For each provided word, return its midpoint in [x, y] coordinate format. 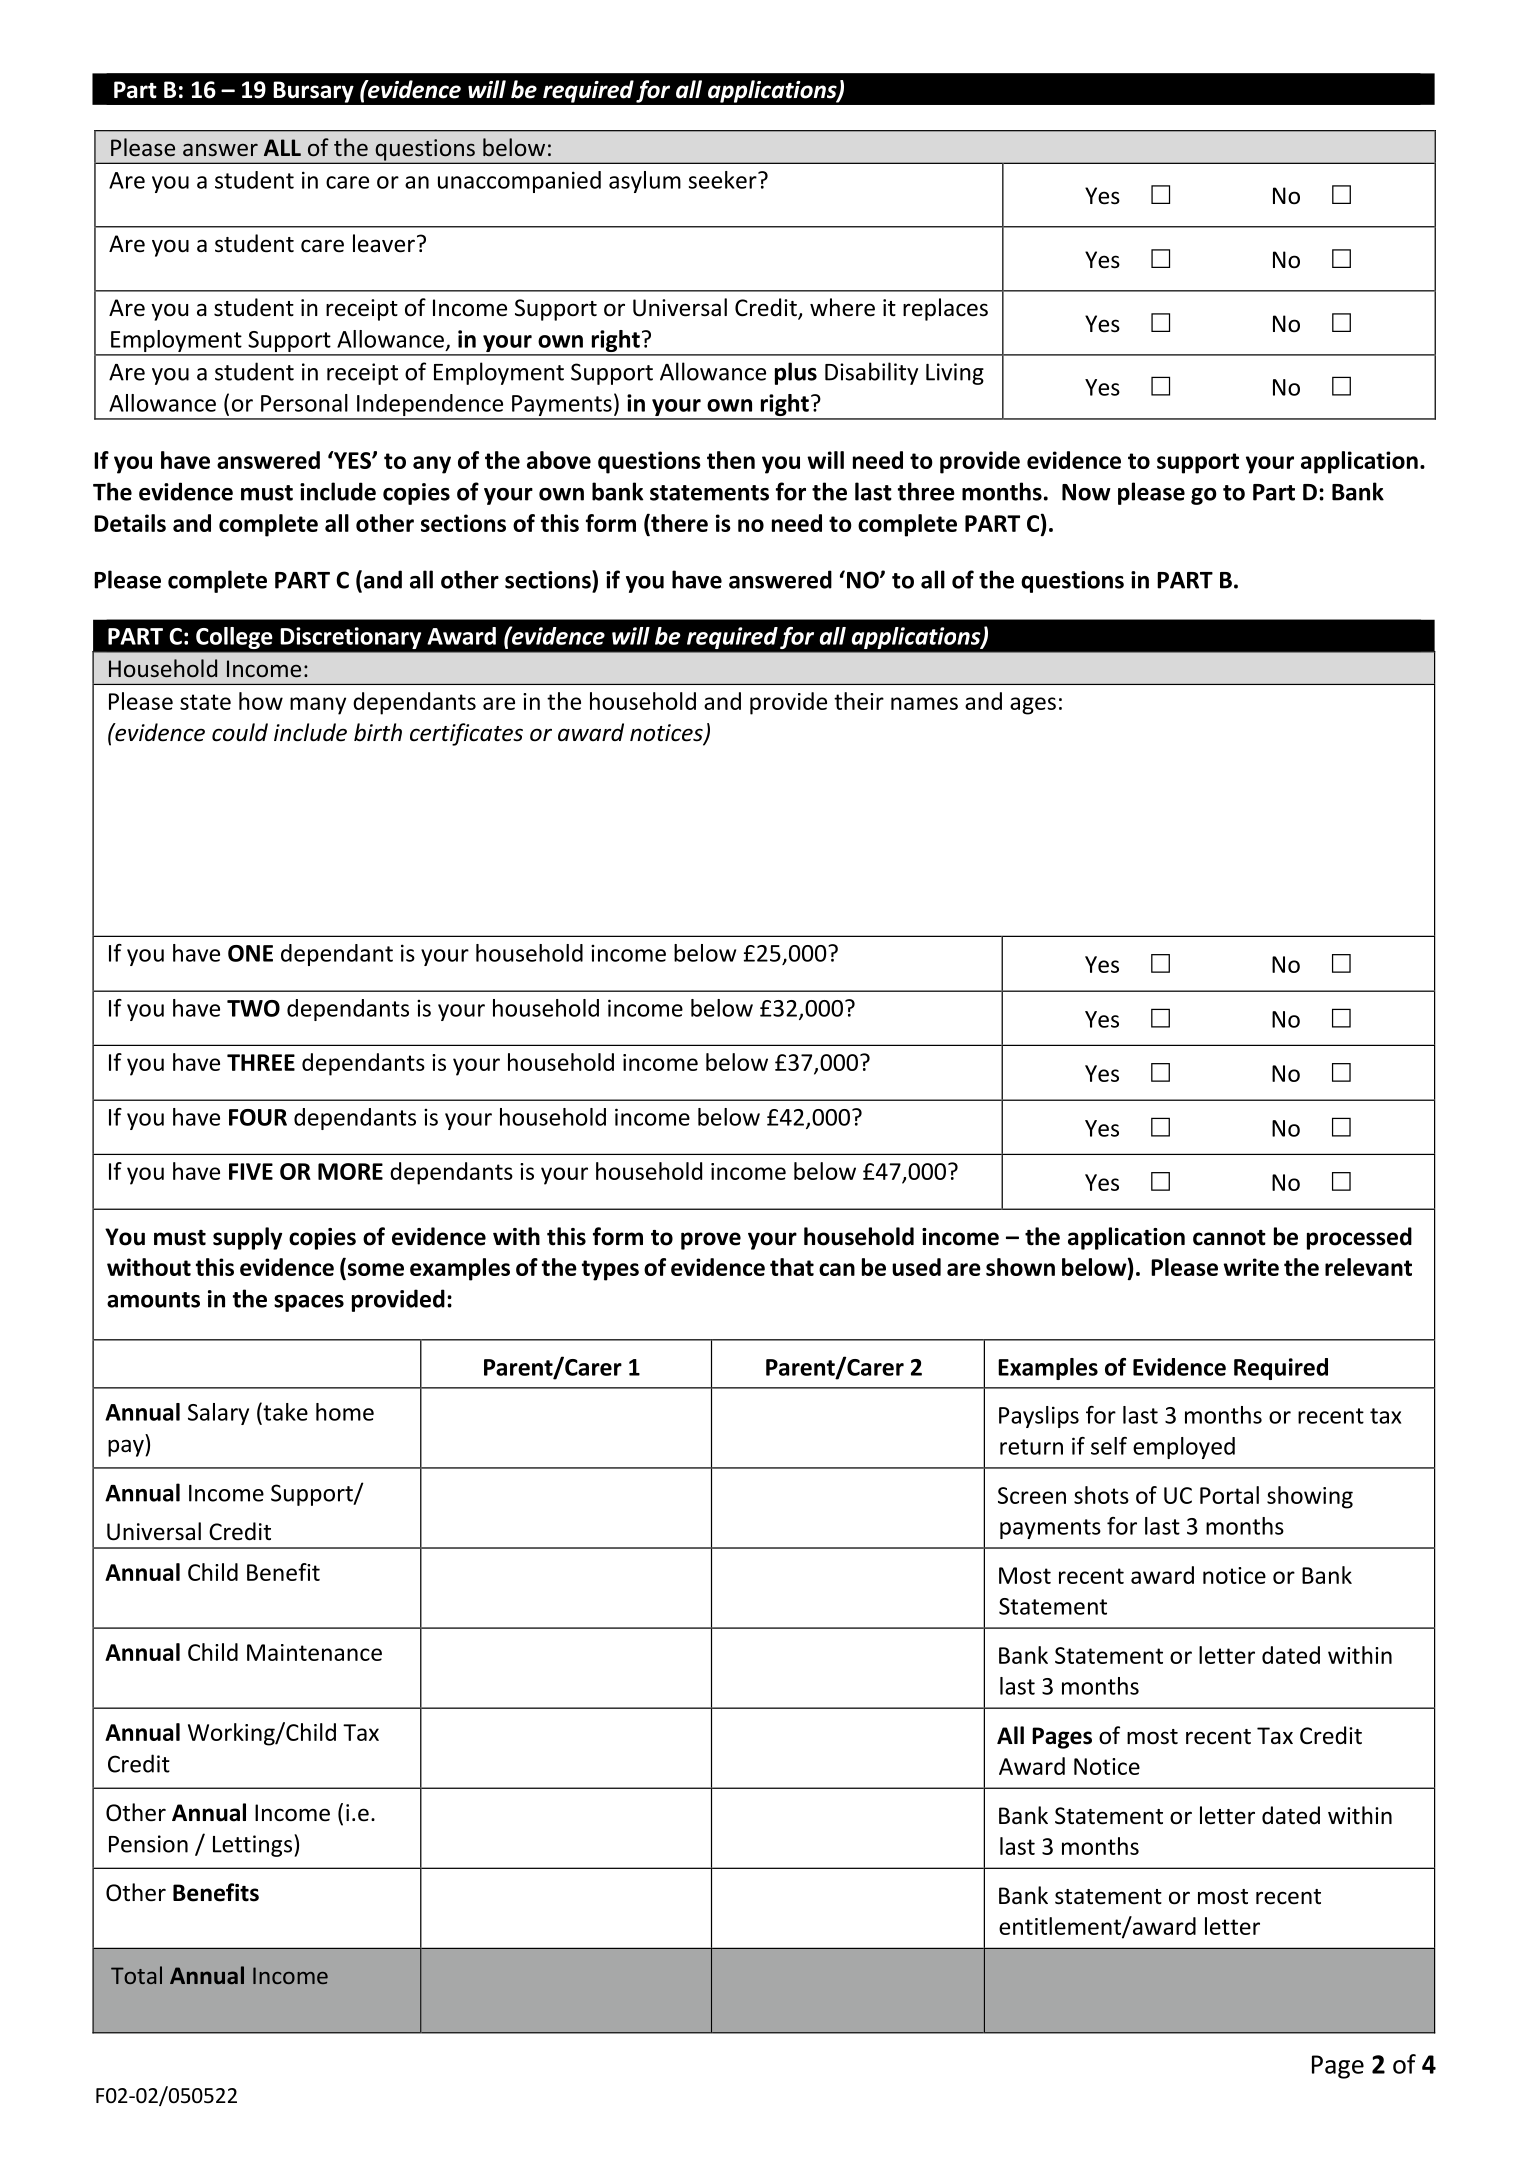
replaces [945, 309]
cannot [1229, 1238]
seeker [724, 180]
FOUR [258, 1117]
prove [711, 1241]
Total [136, 1975]
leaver [384, 243]
